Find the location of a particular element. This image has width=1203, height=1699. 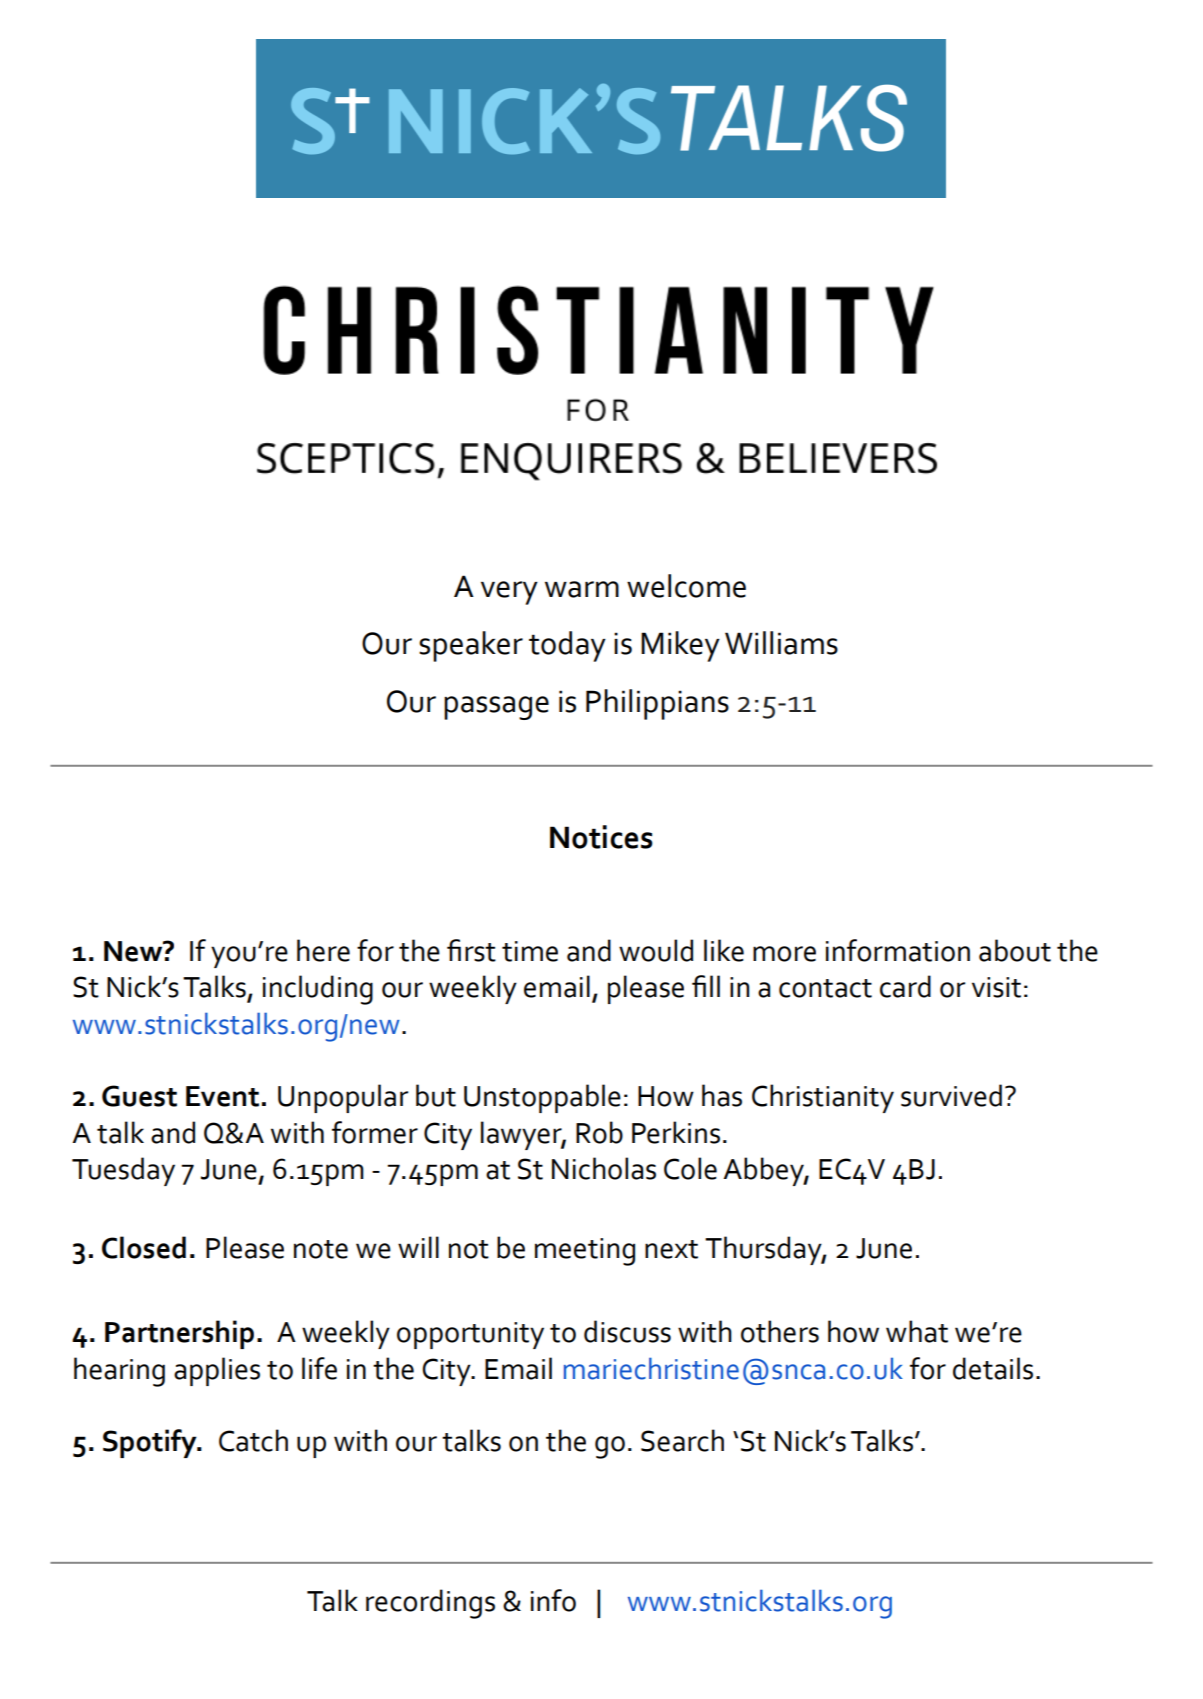

recordings is located at coordinates (430, 1604).
